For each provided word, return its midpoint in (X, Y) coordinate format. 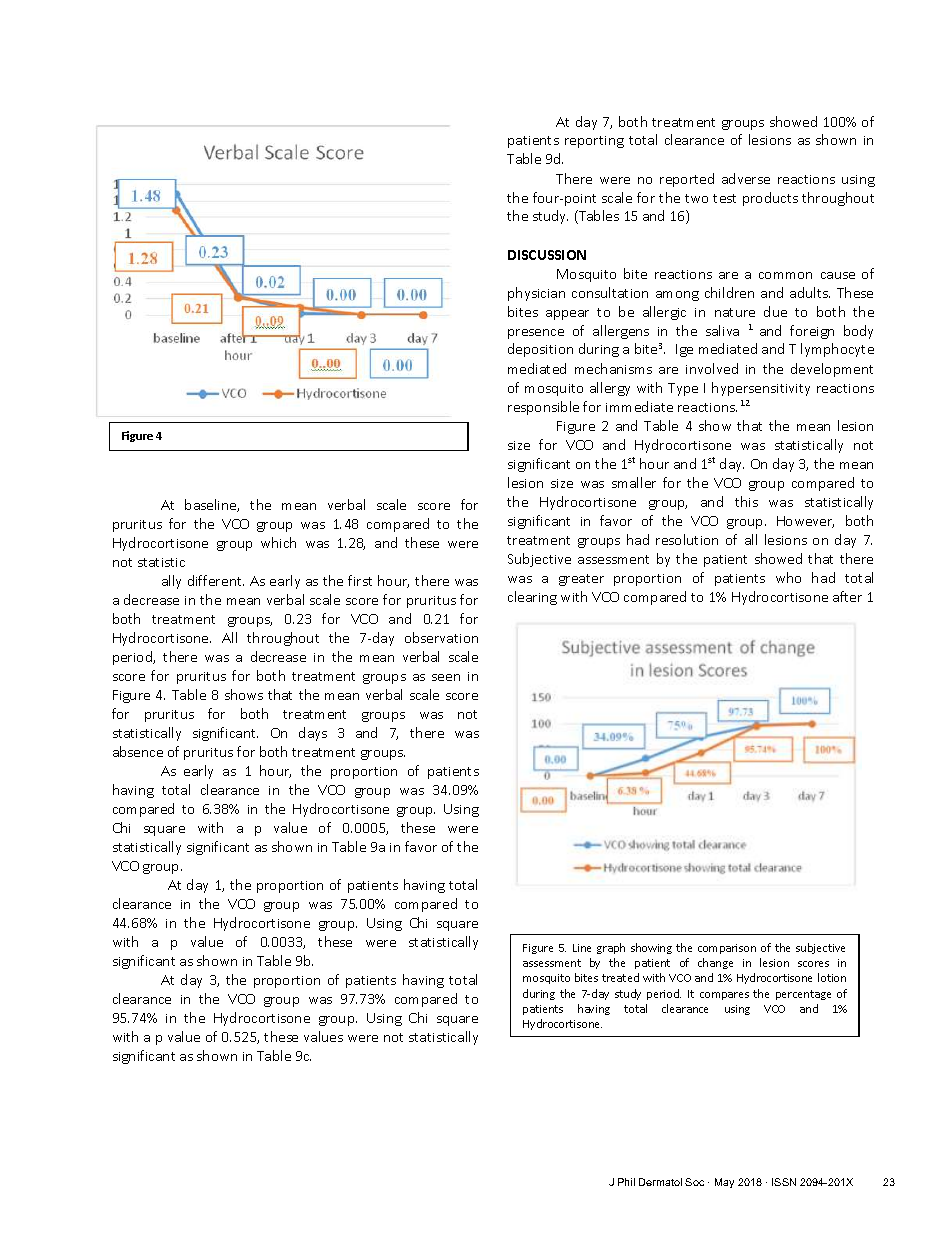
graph (611, 948)
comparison (727, 949)
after (847, 596)
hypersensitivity (761, 389)
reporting (594, 142)
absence (138, 751)
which (278, 542)
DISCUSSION (547, 255)
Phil (626, 1182)
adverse (746, 178)
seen (446, 677)
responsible (543, 408)
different (216, 580)
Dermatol (660, 1182)
